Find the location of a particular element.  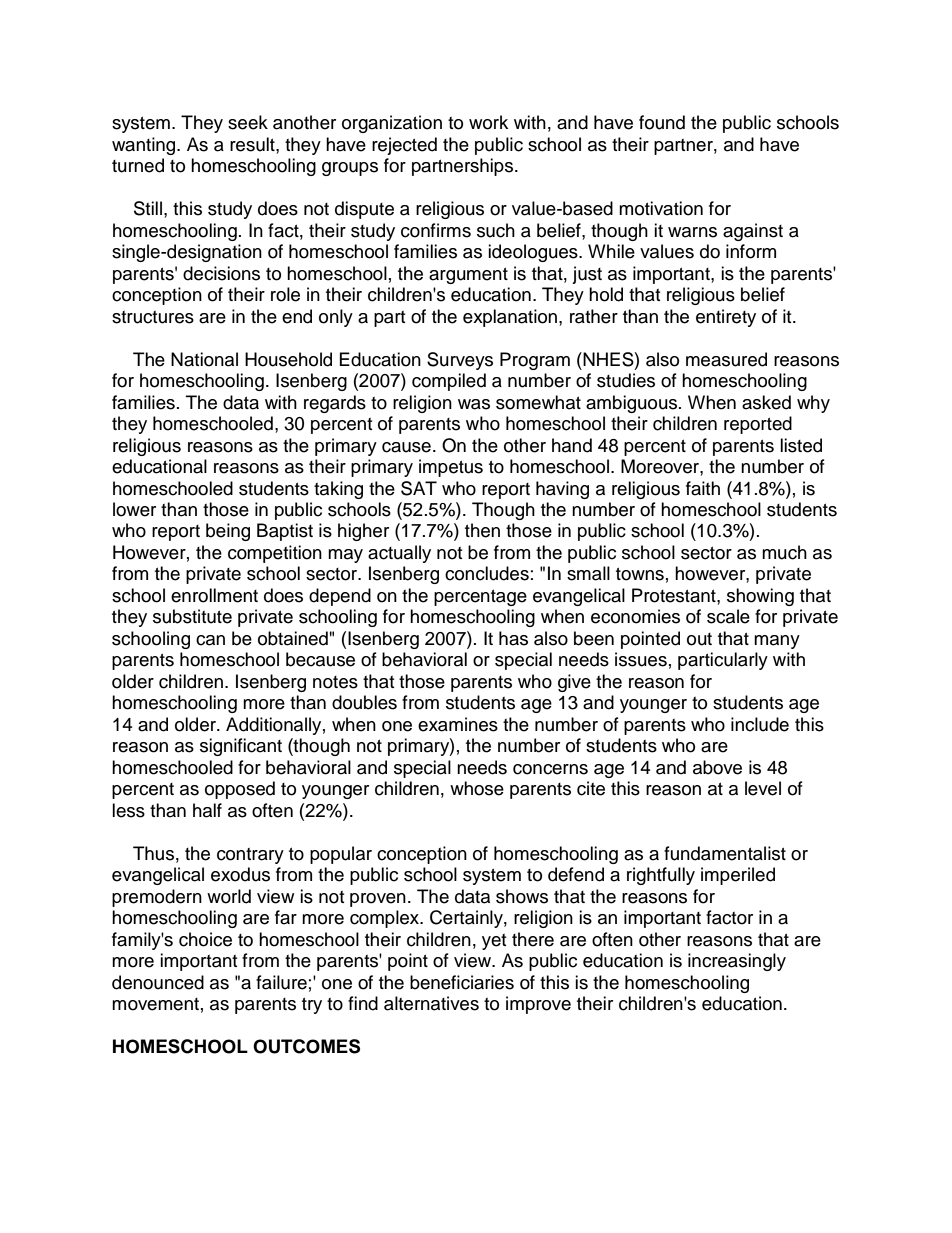

work is located at coordinates (488, 122).
